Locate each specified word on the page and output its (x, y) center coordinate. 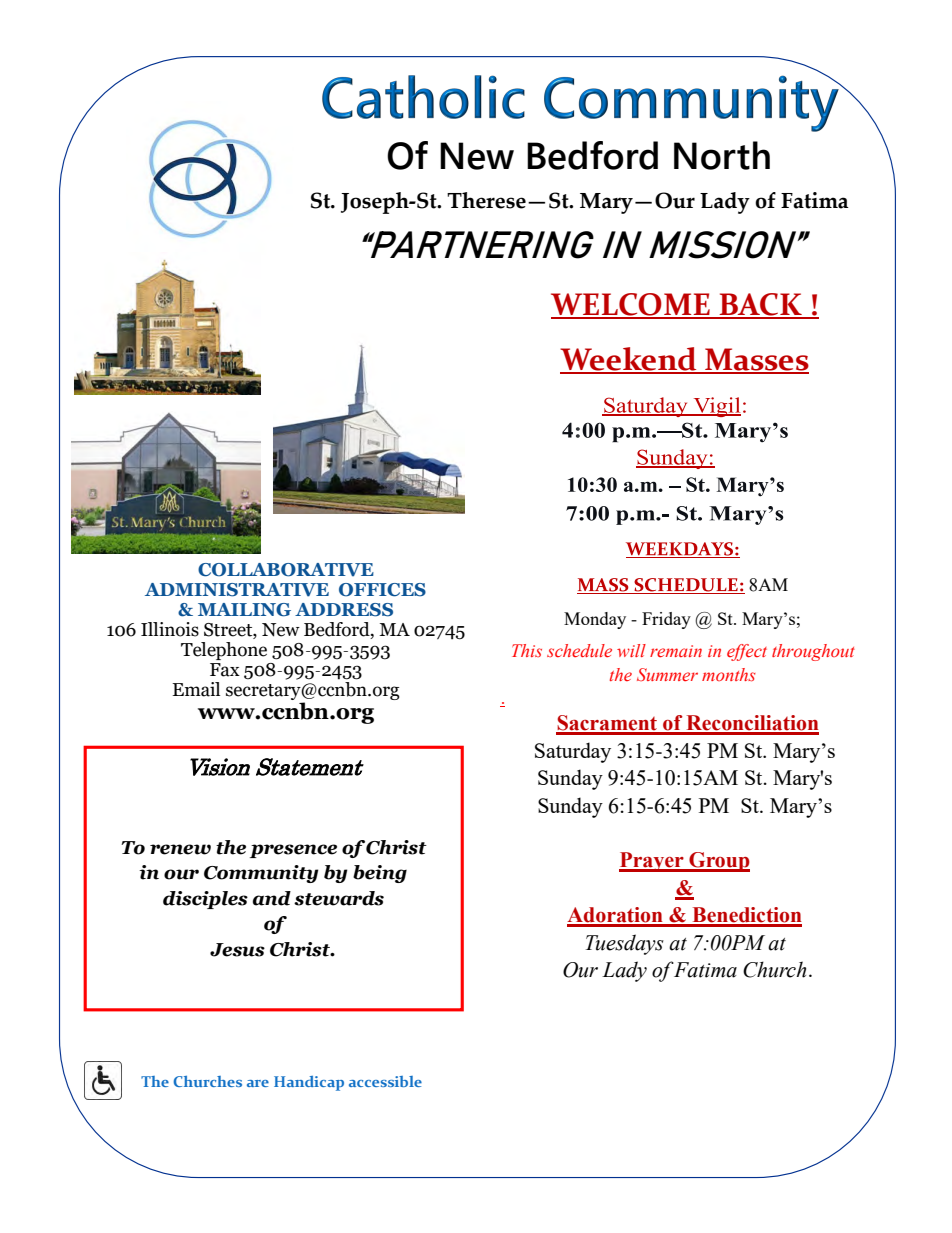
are (258, 1083)
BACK (760, 305)
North (722, 155)
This (527, 650)
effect (747, 652)
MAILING (244, 610)
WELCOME (631, 305)
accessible (385, 1081)
